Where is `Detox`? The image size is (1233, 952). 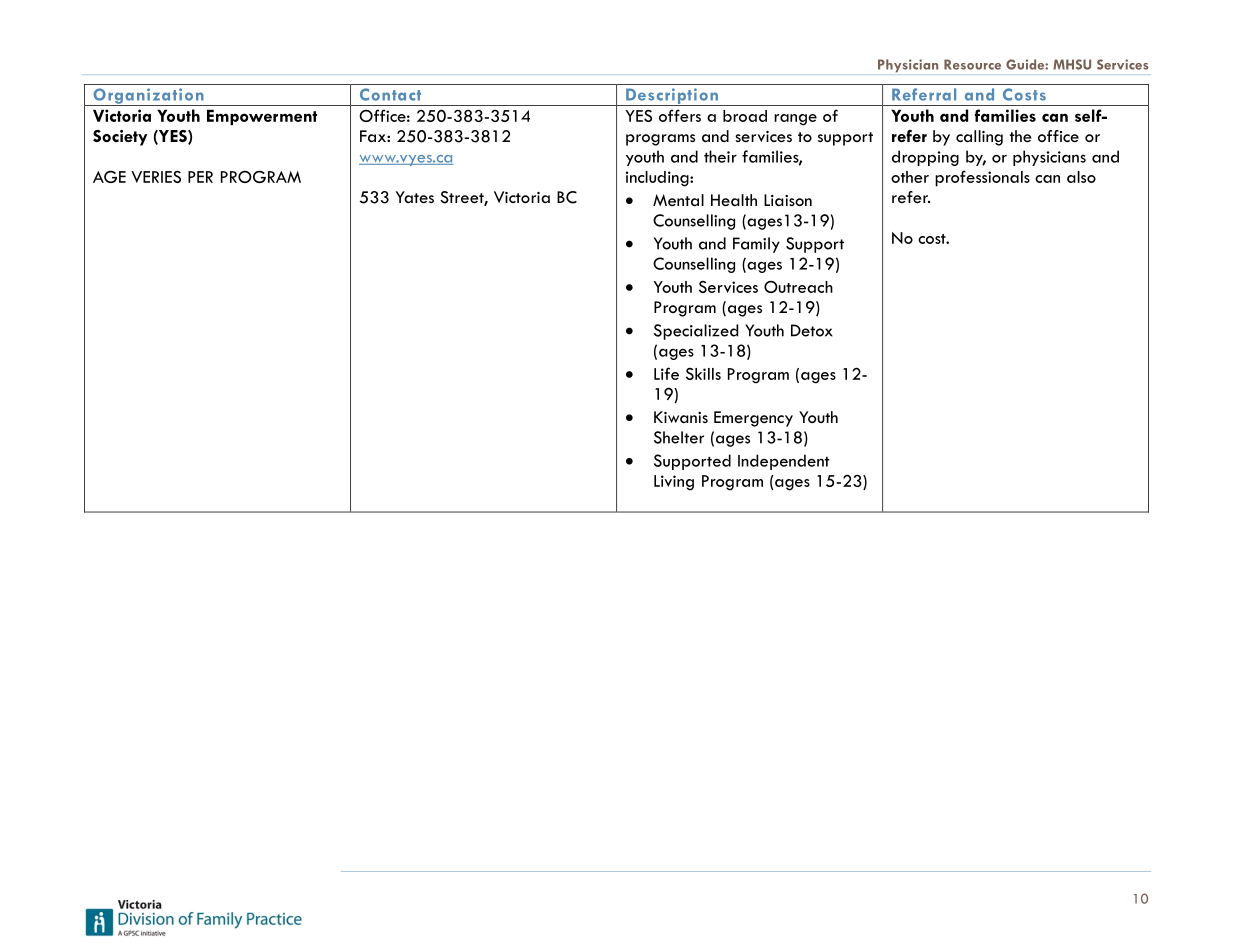
Detox is located at coordinates (812, 330).
